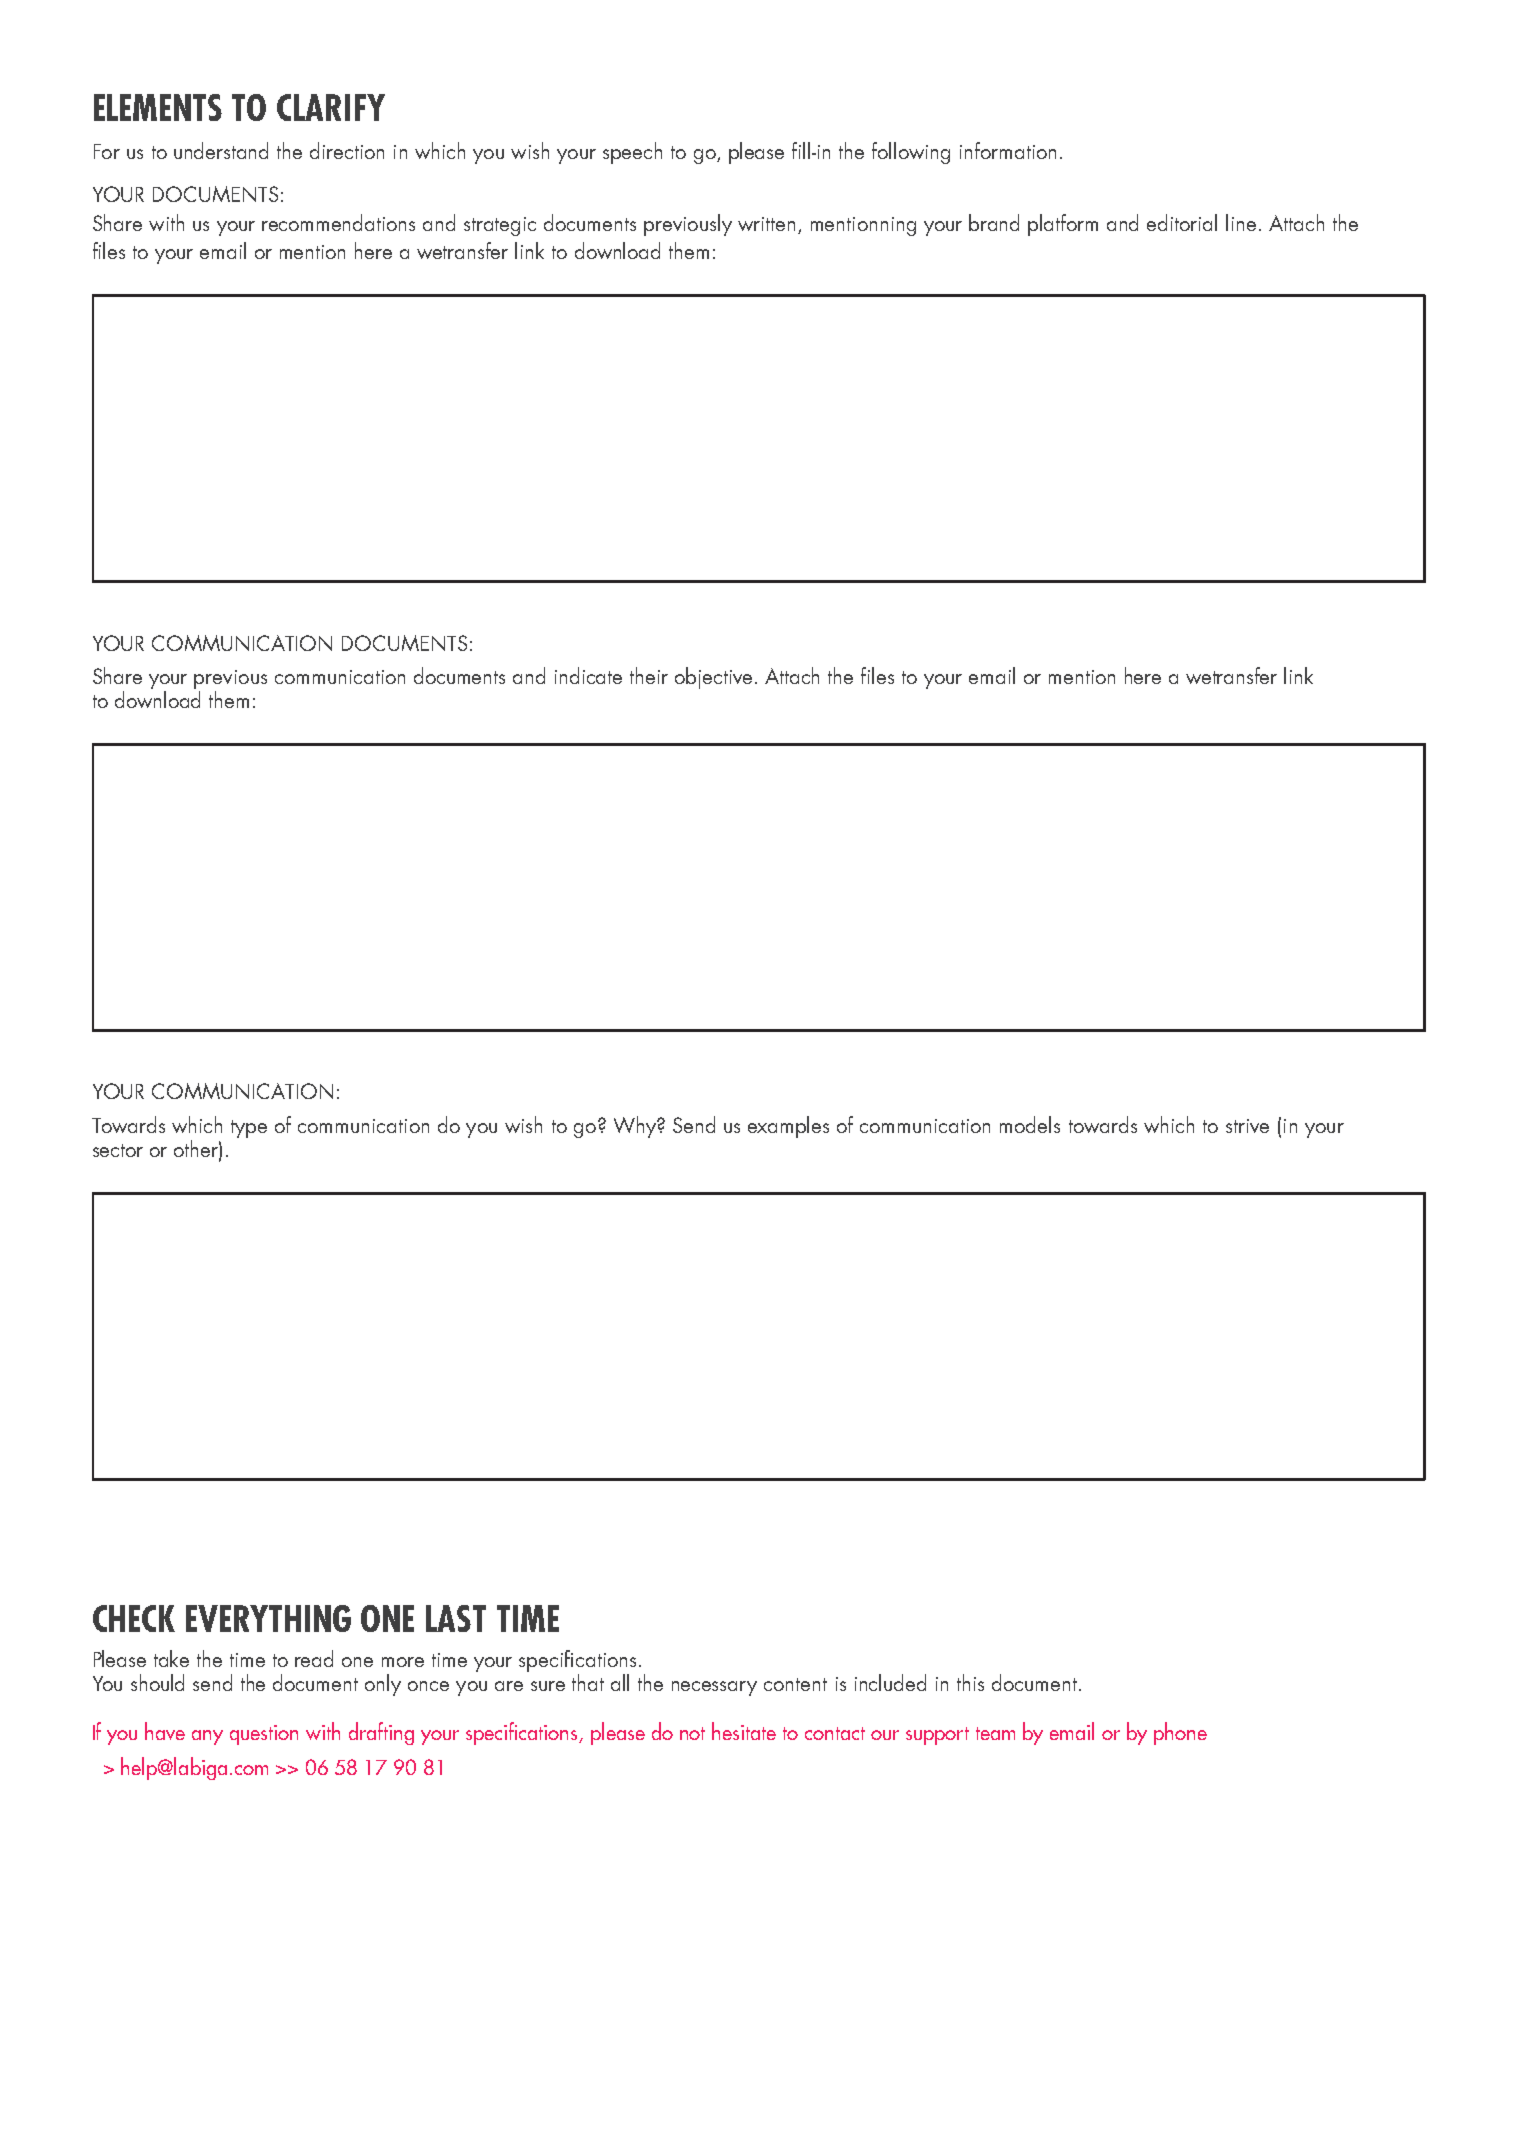 The height and width of the screenshot is (2142, 1515). What do you see at coordinates (714, 1688) in the screenshot?
I see `necessary` at bounding box center [714, 1688].
